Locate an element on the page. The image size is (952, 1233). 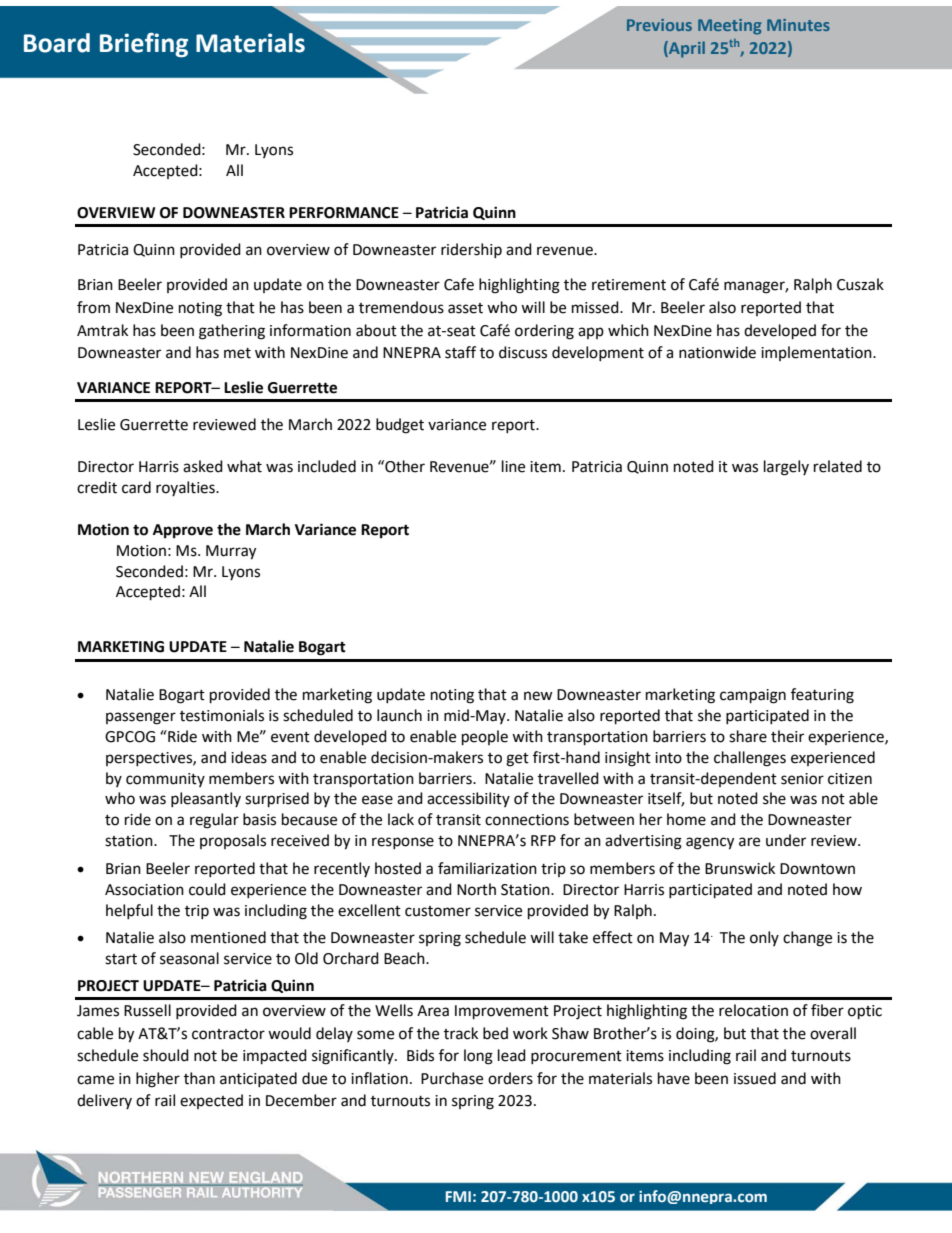
FMI is located at coordinates (458, 1196).
